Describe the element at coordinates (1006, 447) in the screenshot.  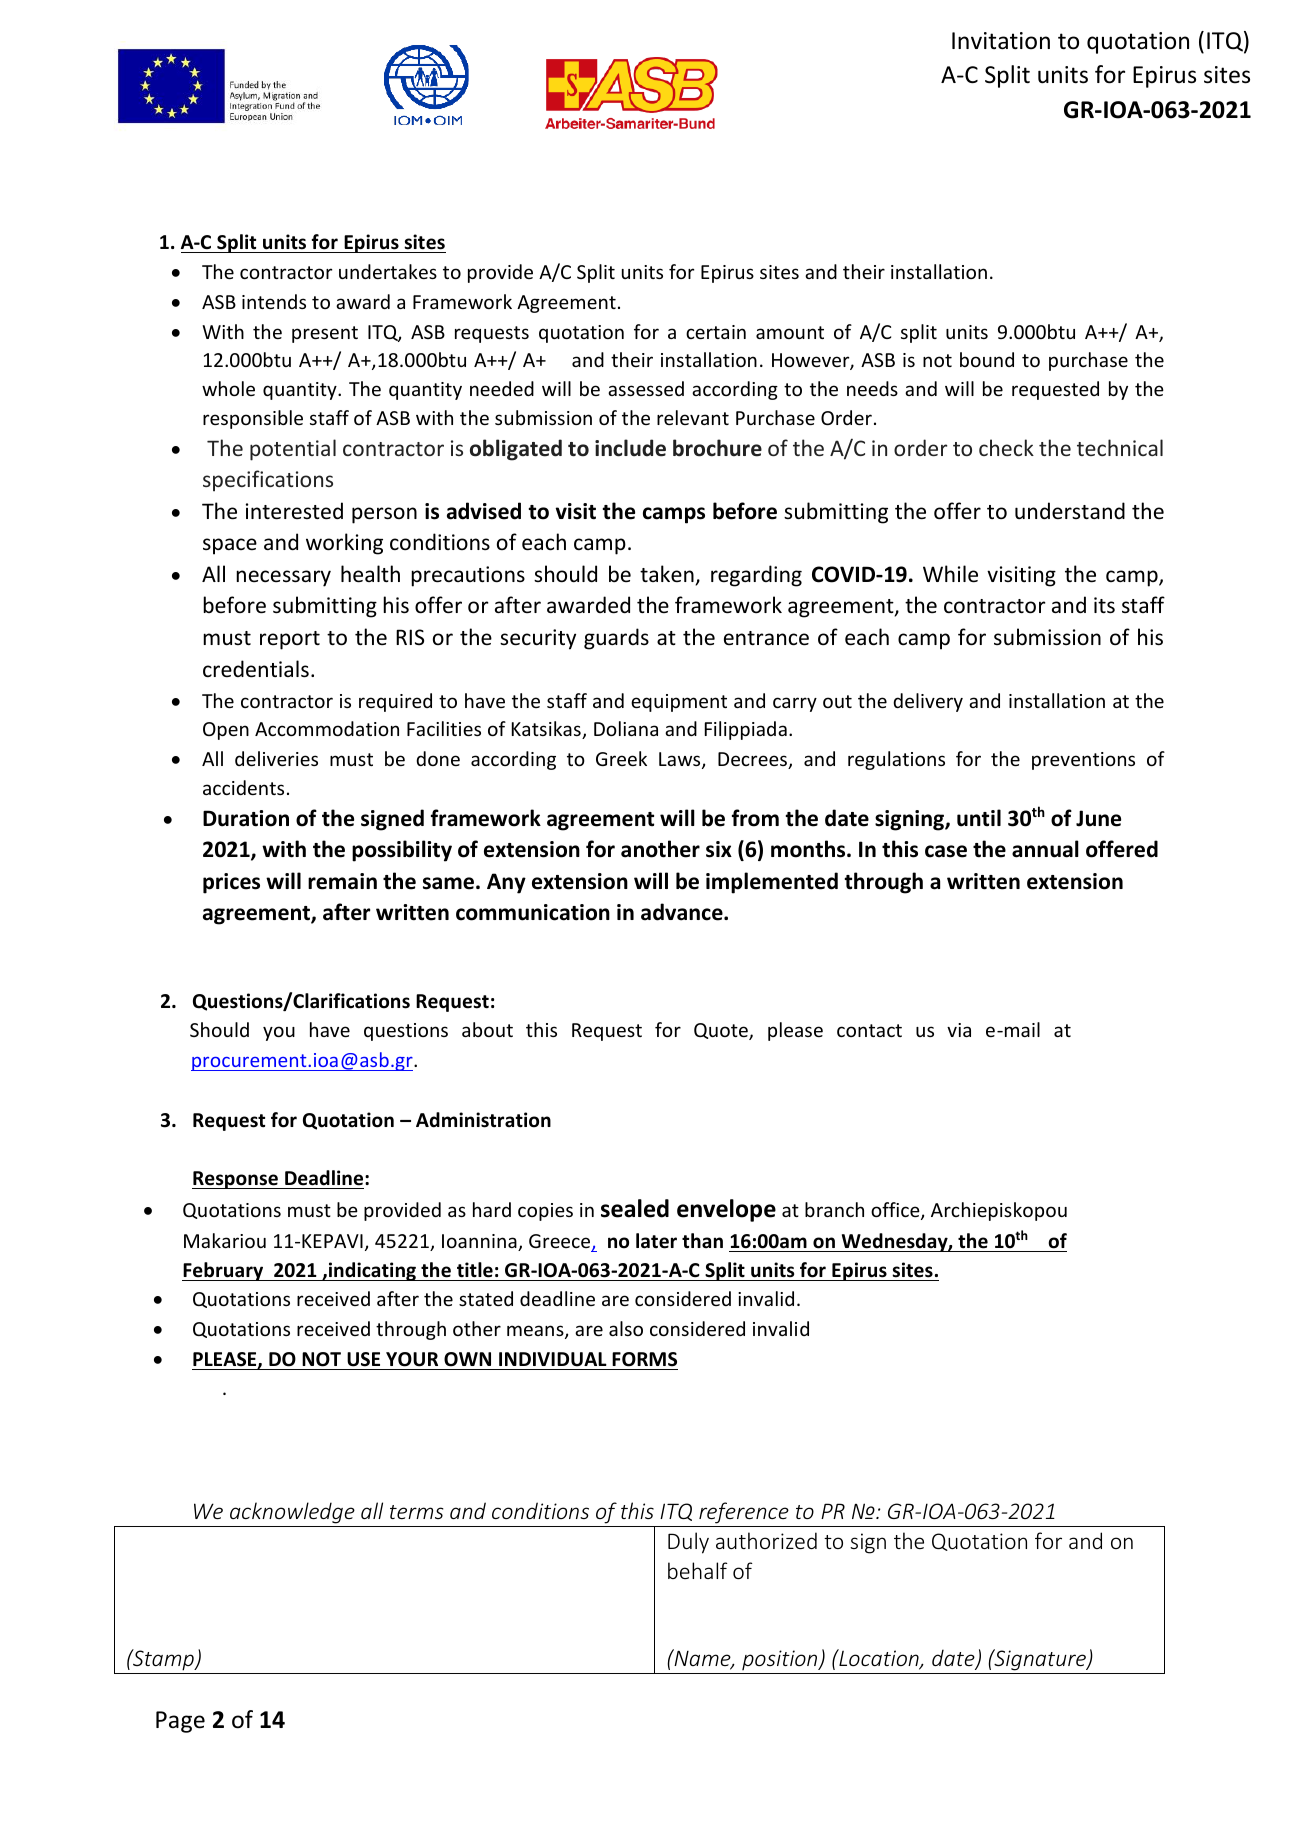
I see `check` at that location.
